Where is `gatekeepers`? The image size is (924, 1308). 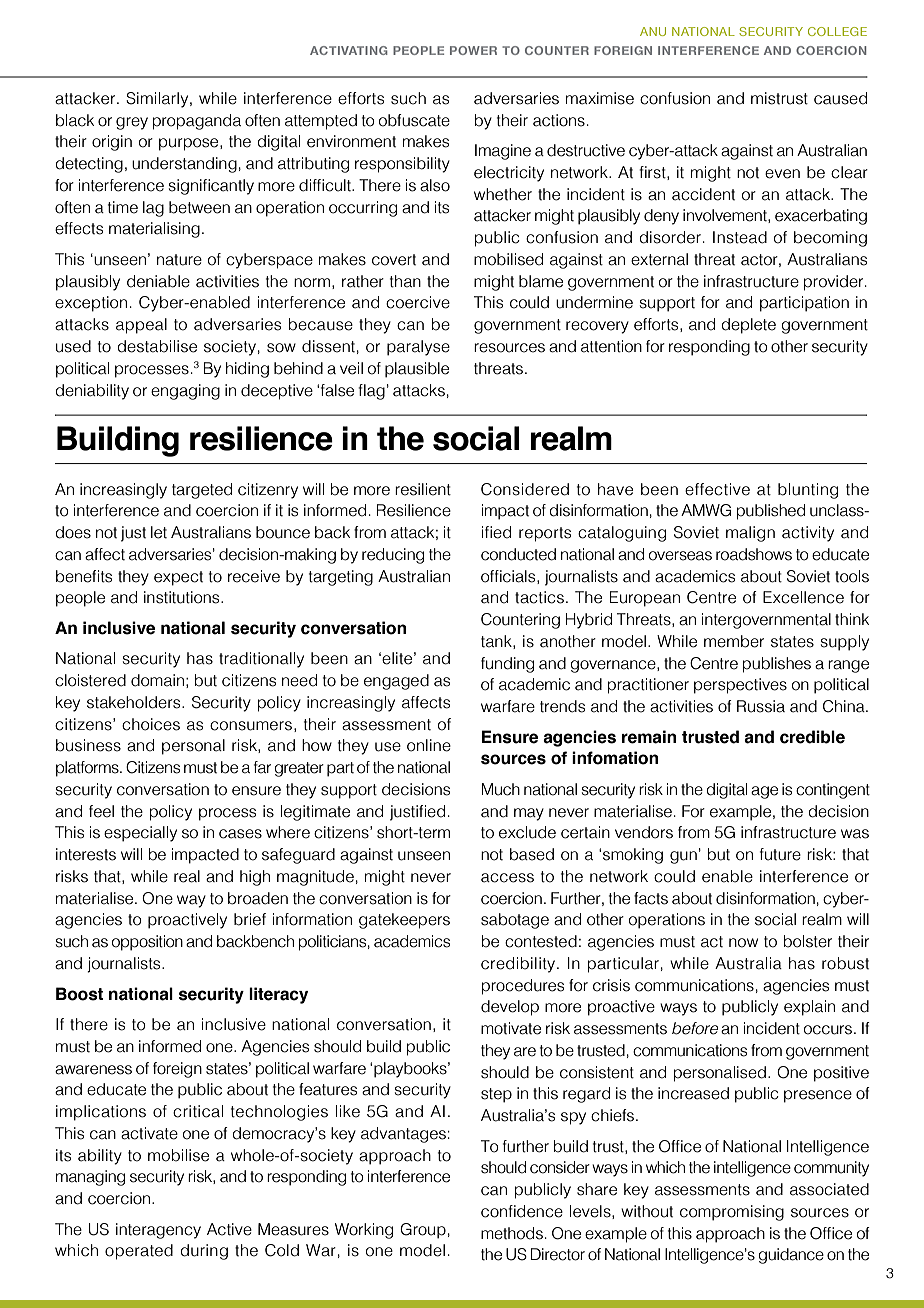 gatekeepers is located at coordinates (404, 921).
